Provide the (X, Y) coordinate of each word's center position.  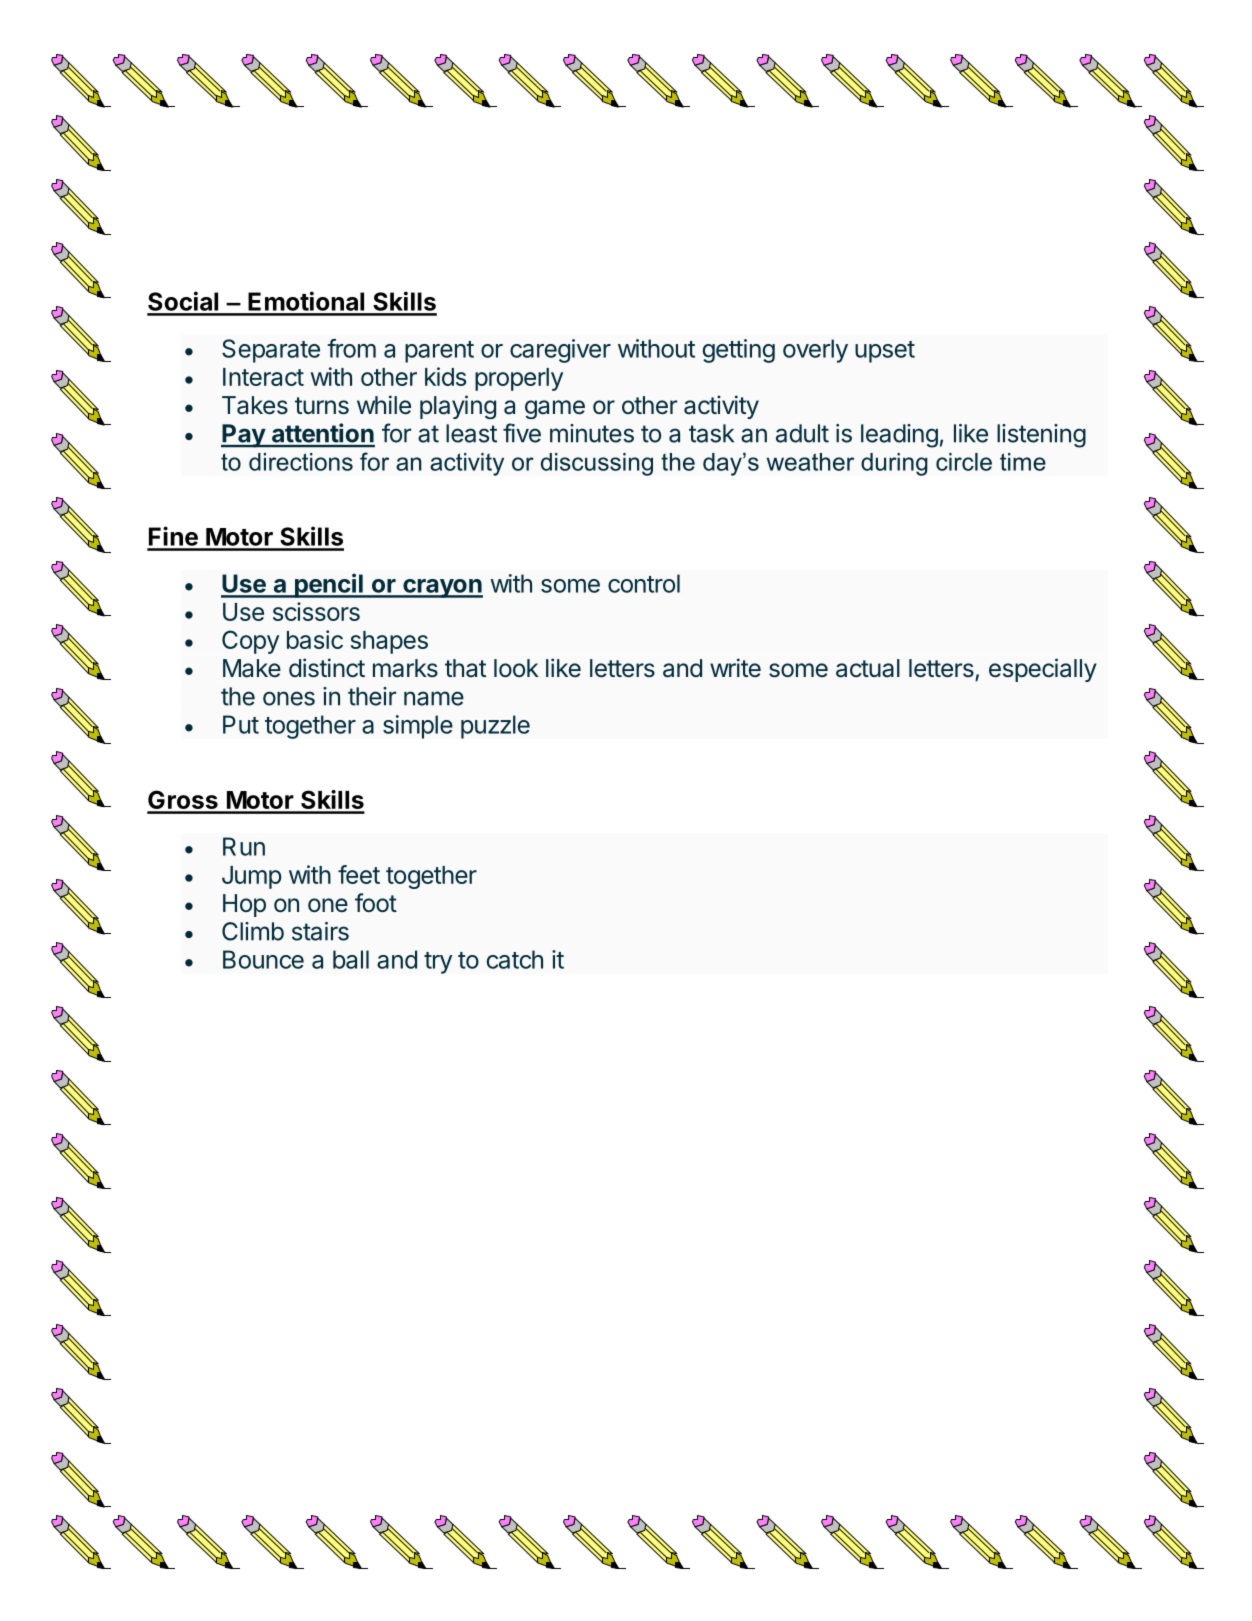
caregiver (560, 351)
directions (301, 462)
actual (868, 668)
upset (885, 352)
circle (964, 462)
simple (418, 727)
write (735, 667)
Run (244, 846)
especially (1043, 670)
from (351, 348)
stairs (320, 931)
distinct (327, 668)
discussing (597, 464)
